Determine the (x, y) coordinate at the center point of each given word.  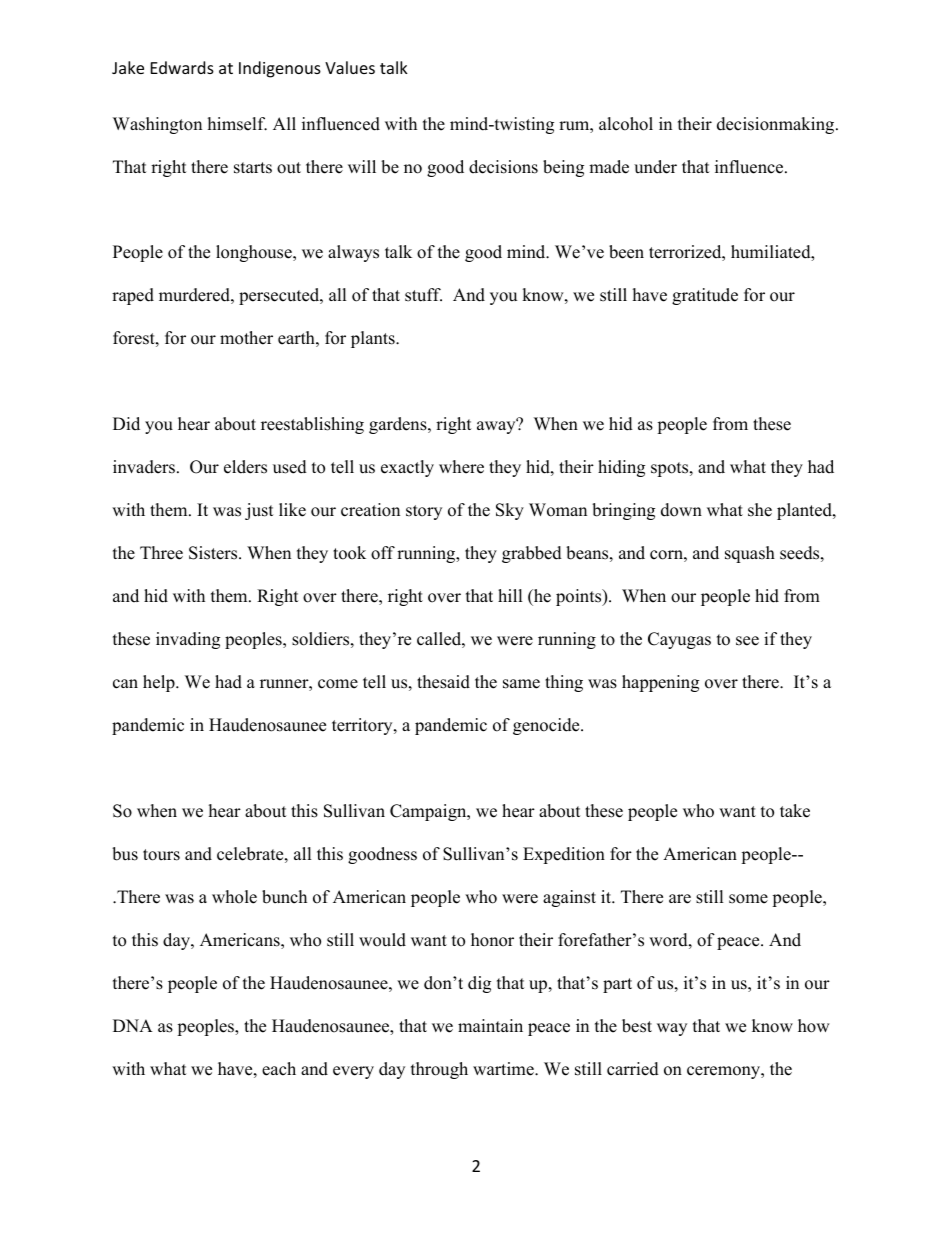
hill (510, 595)
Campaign (429, 812)
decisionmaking (777, 125)
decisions (503, 167)
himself (237, 124)
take (795, 811)
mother (246, 338)
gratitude (705, 296)
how (814, 1026)
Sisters (214, 553)
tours (161, 855)
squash (750, 554)
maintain (490, 1025)
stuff (423, 295)
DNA (133, 1025)
